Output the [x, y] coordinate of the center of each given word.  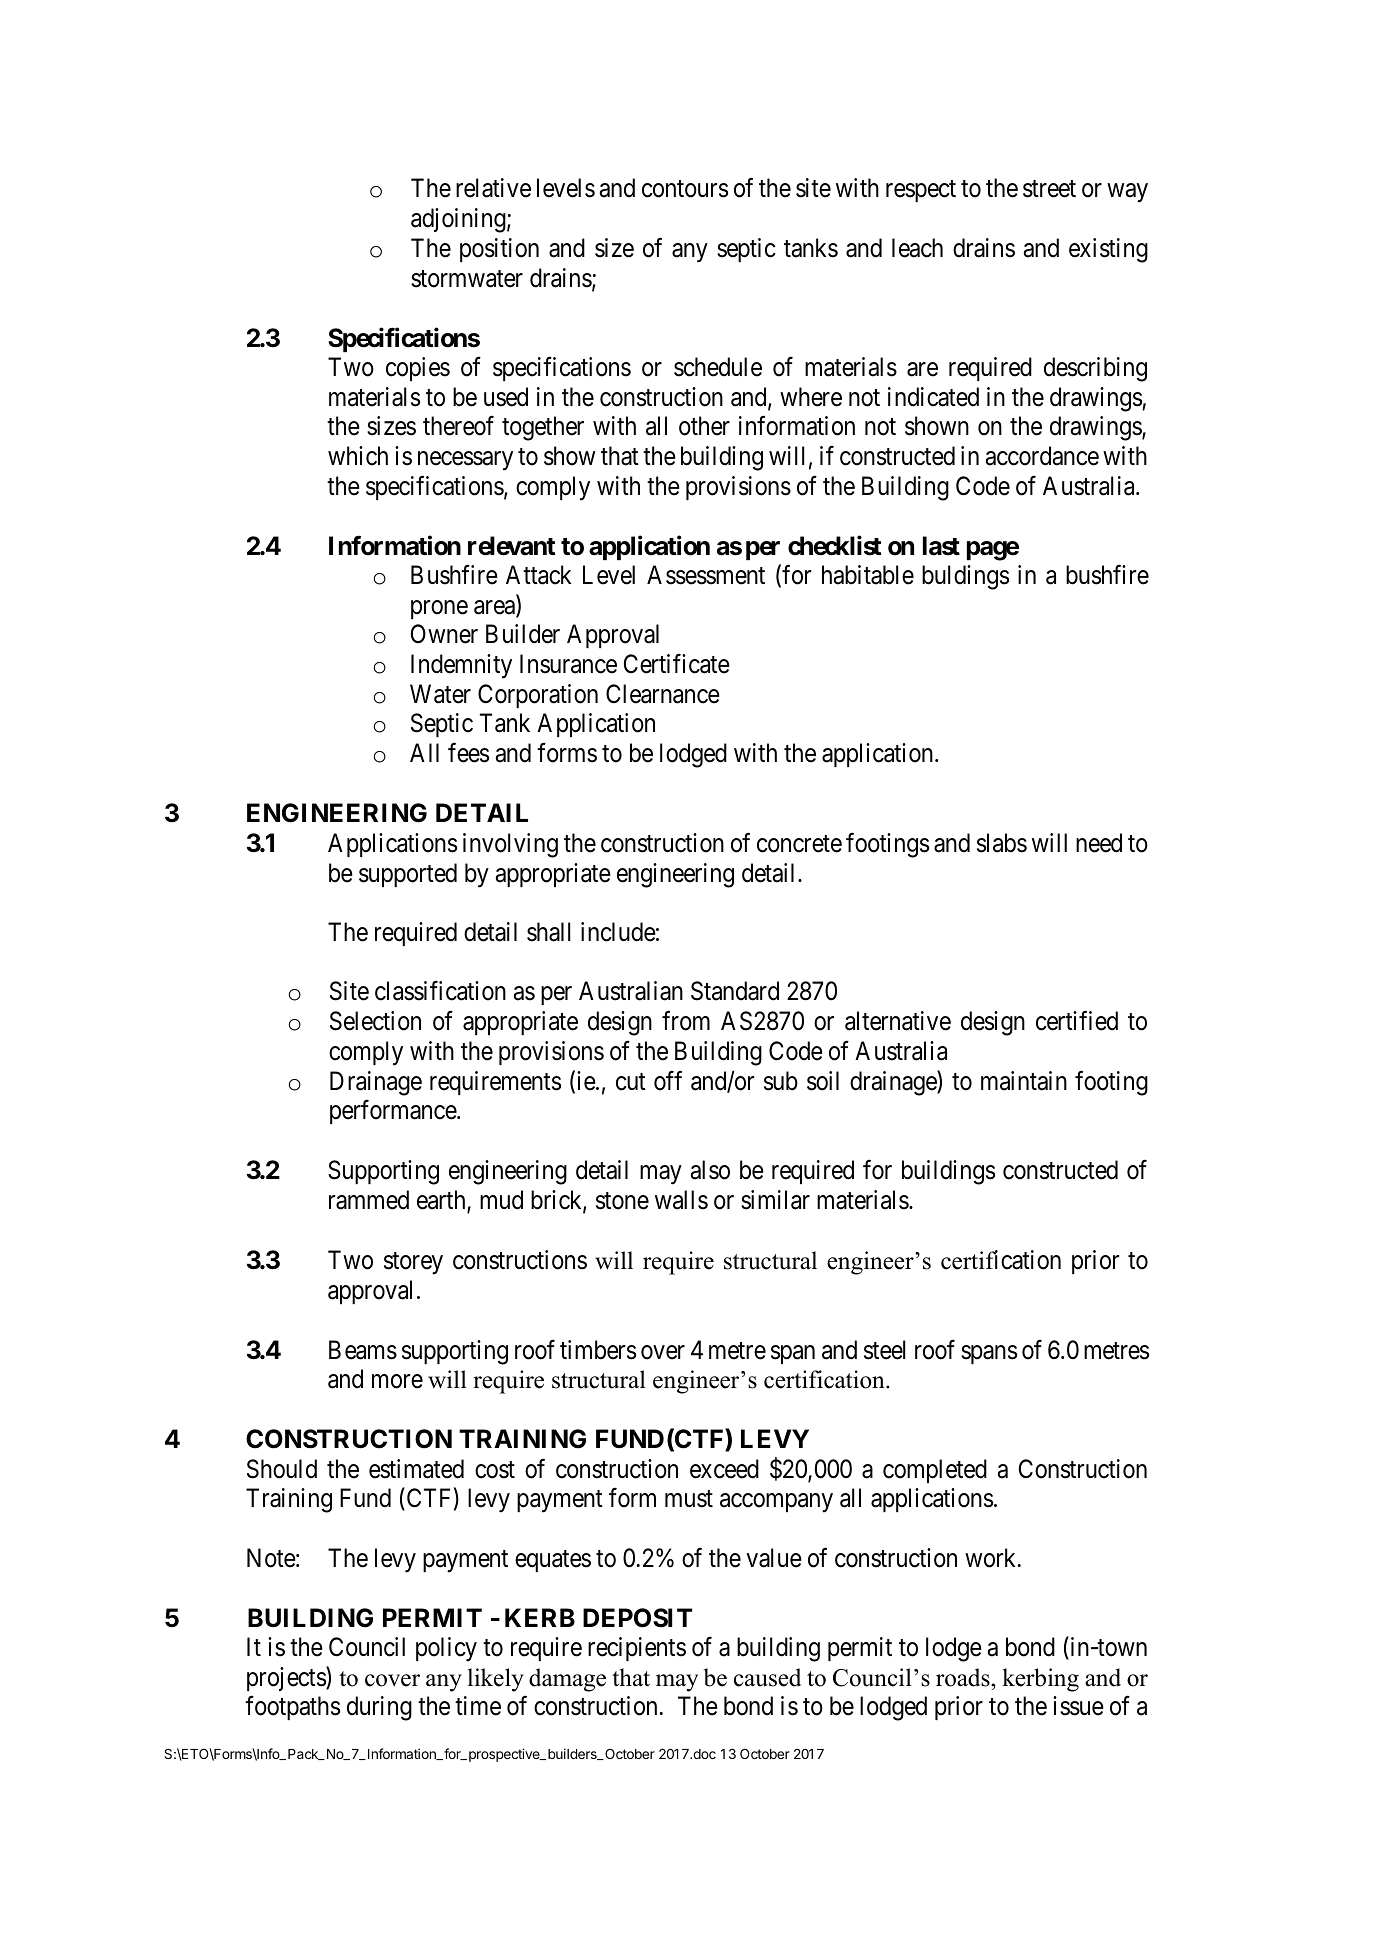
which [358, 456]
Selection [375, 1021]
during [379, 1708]
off [668, 1080]
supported [408, 875]
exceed [724, 1469]
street [1049, 189]
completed [935, 1471]
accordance [1042, 456]
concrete [799, 844]
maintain [1024, 1081]
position [499, 250]
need [1099, 843]
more [397, 1382]
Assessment [706, 575]
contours [685, 189]
